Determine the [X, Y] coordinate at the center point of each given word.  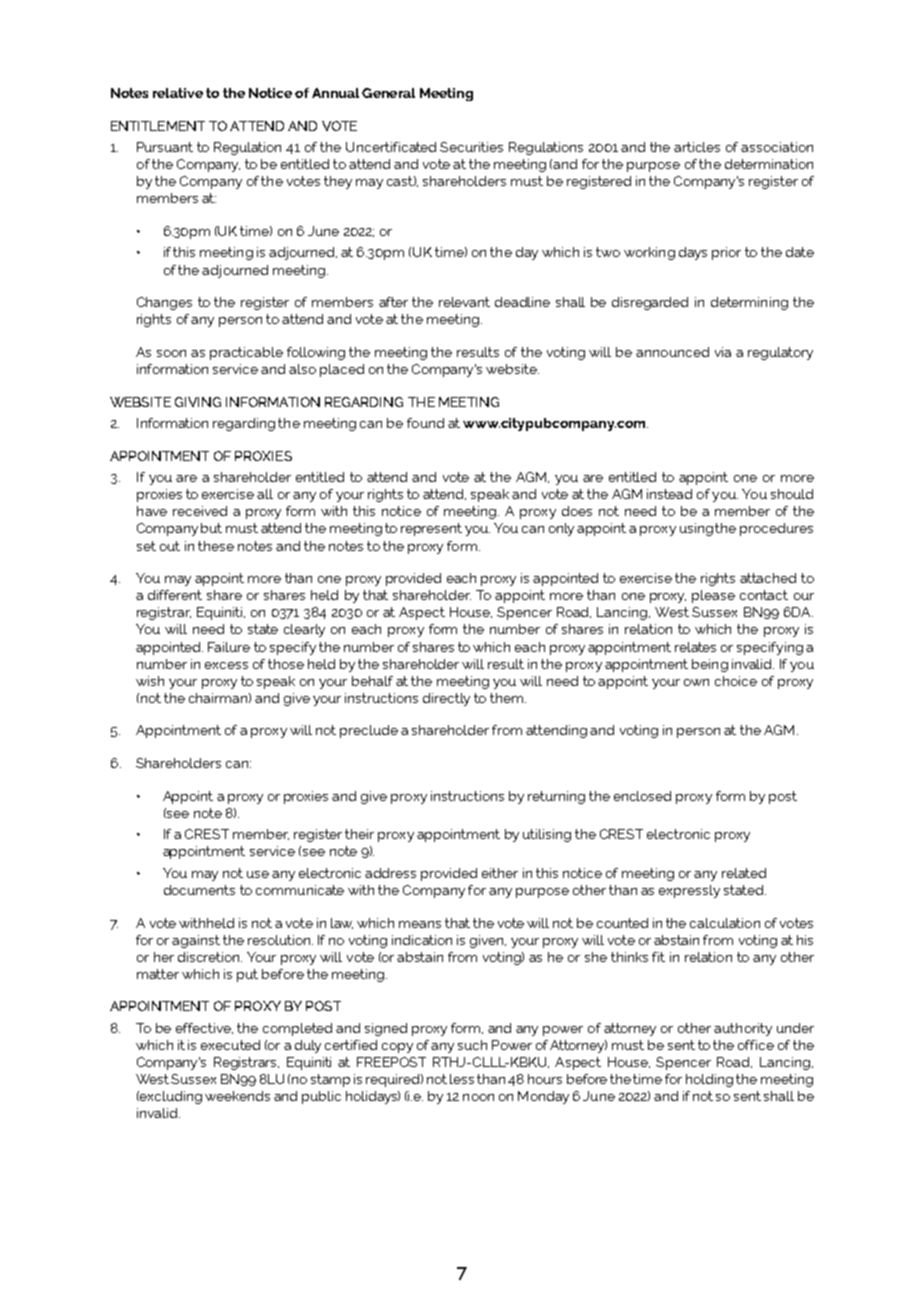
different [175, 595]
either [500, 873]
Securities [471, 147]
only [561, 529]
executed [230, 1045]
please [713, 596]
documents [199, 890]
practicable [246, 353]
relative [178, 93]
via [723, 352]
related [744, 873]
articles [697, 147]
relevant [464, 302]
